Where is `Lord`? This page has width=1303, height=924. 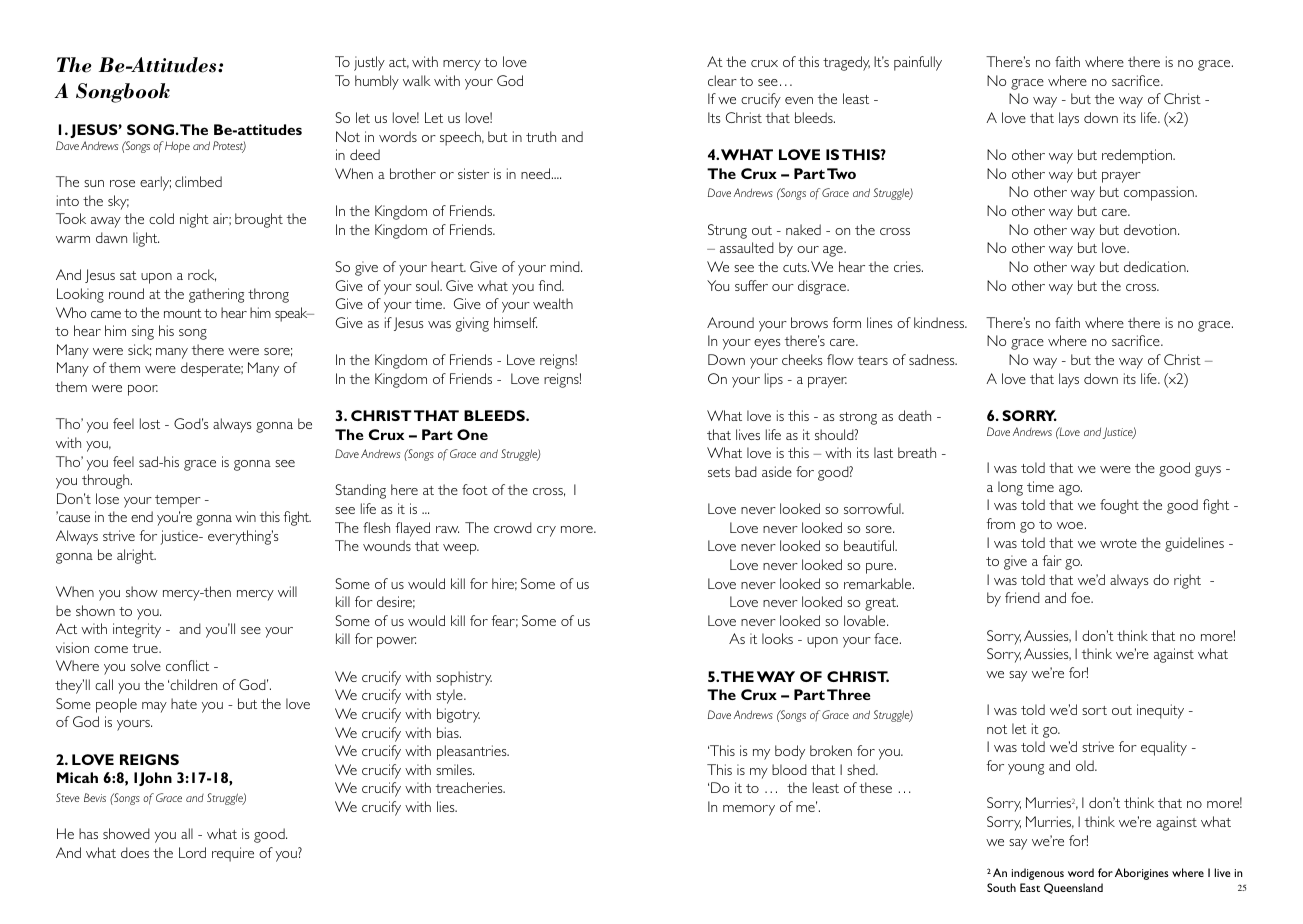 Lord is located at coordinates (192, 852).
